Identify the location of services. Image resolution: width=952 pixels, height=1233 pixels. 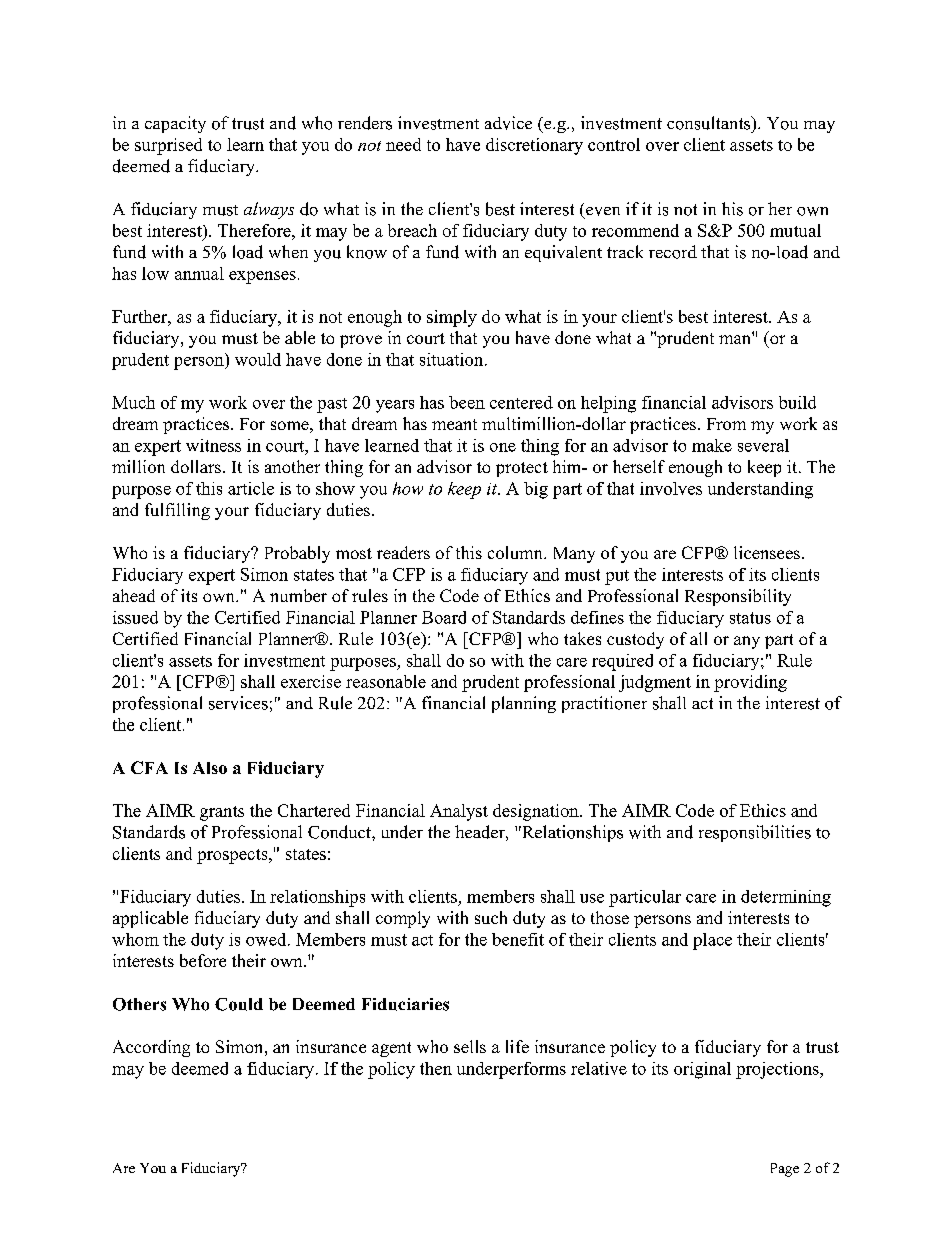
(238, 703).
